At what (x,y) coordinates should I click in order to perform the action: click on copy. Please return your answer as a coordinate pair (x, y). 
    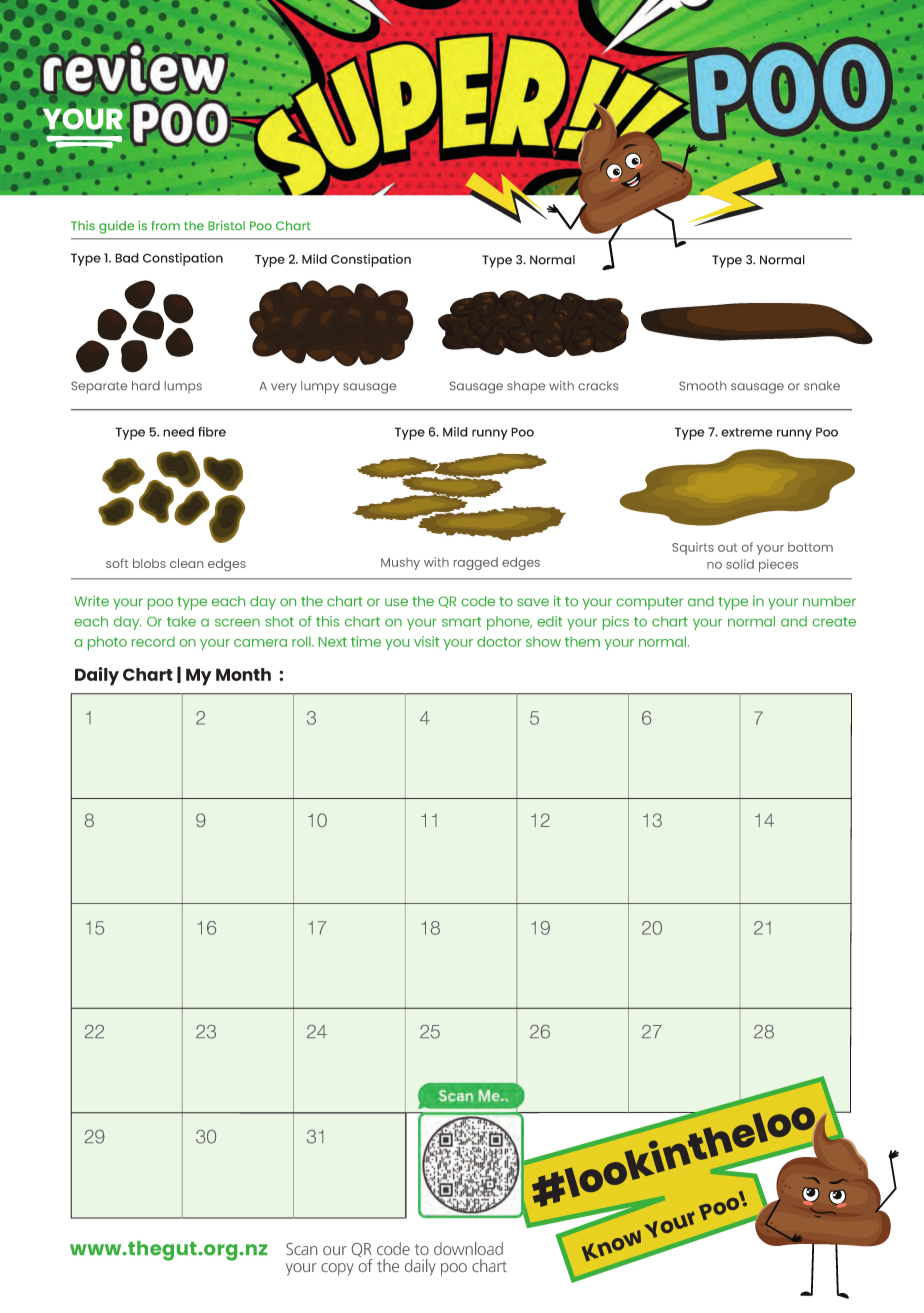
    Looking at the image, I should click on (337, 1269).
